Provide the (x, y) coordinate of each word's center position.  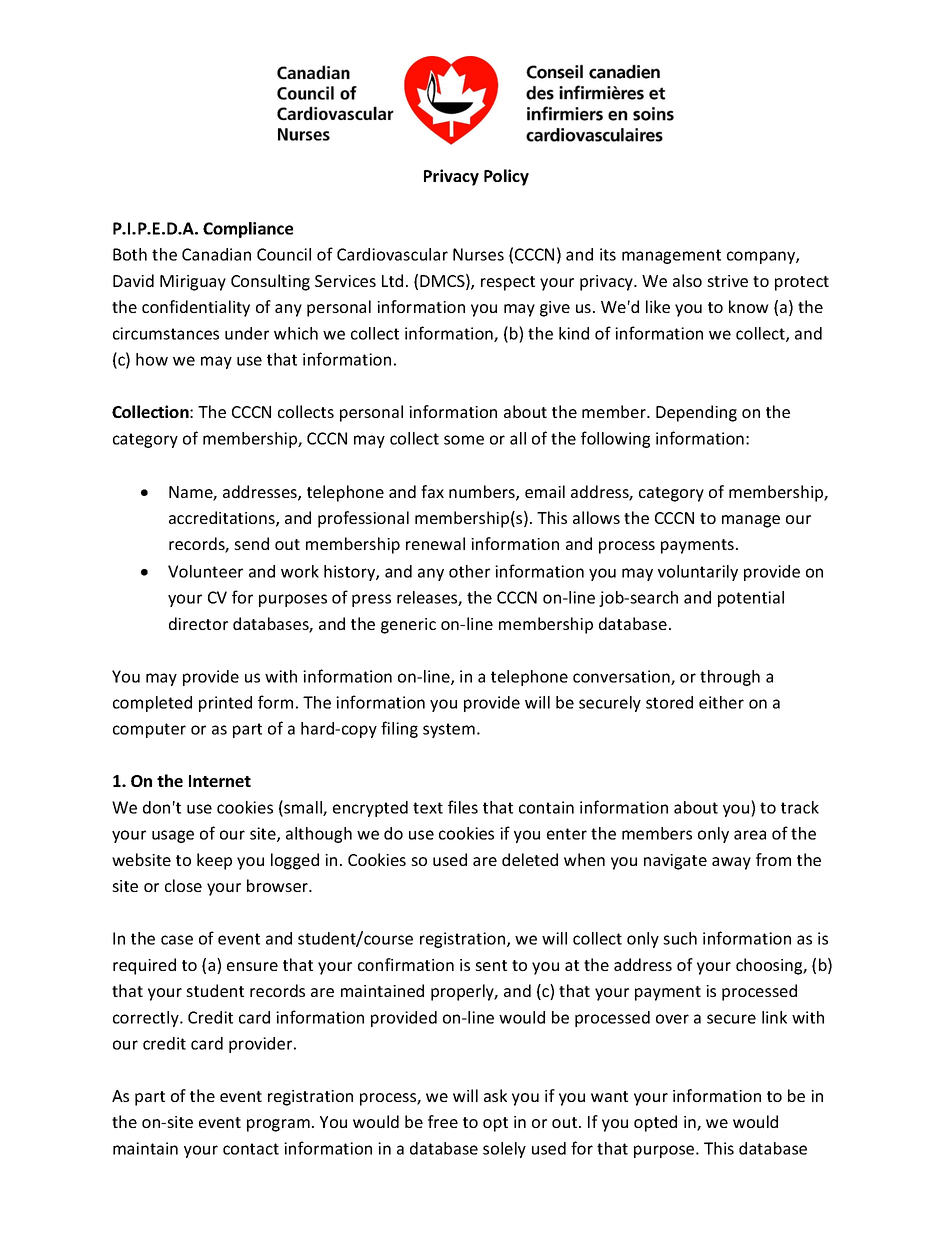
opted (655, 1123)
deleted (530, 859)
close (183, 885)
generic (408, 626)
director (198, 623)
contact (251, 1149)
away (731, 863)
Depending (696, 413)
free (443, 1121)
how (152, 359)
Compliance (248, 230)
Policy (506, 177)
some (464, 440)
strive (727, 281)
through (730, 678)
